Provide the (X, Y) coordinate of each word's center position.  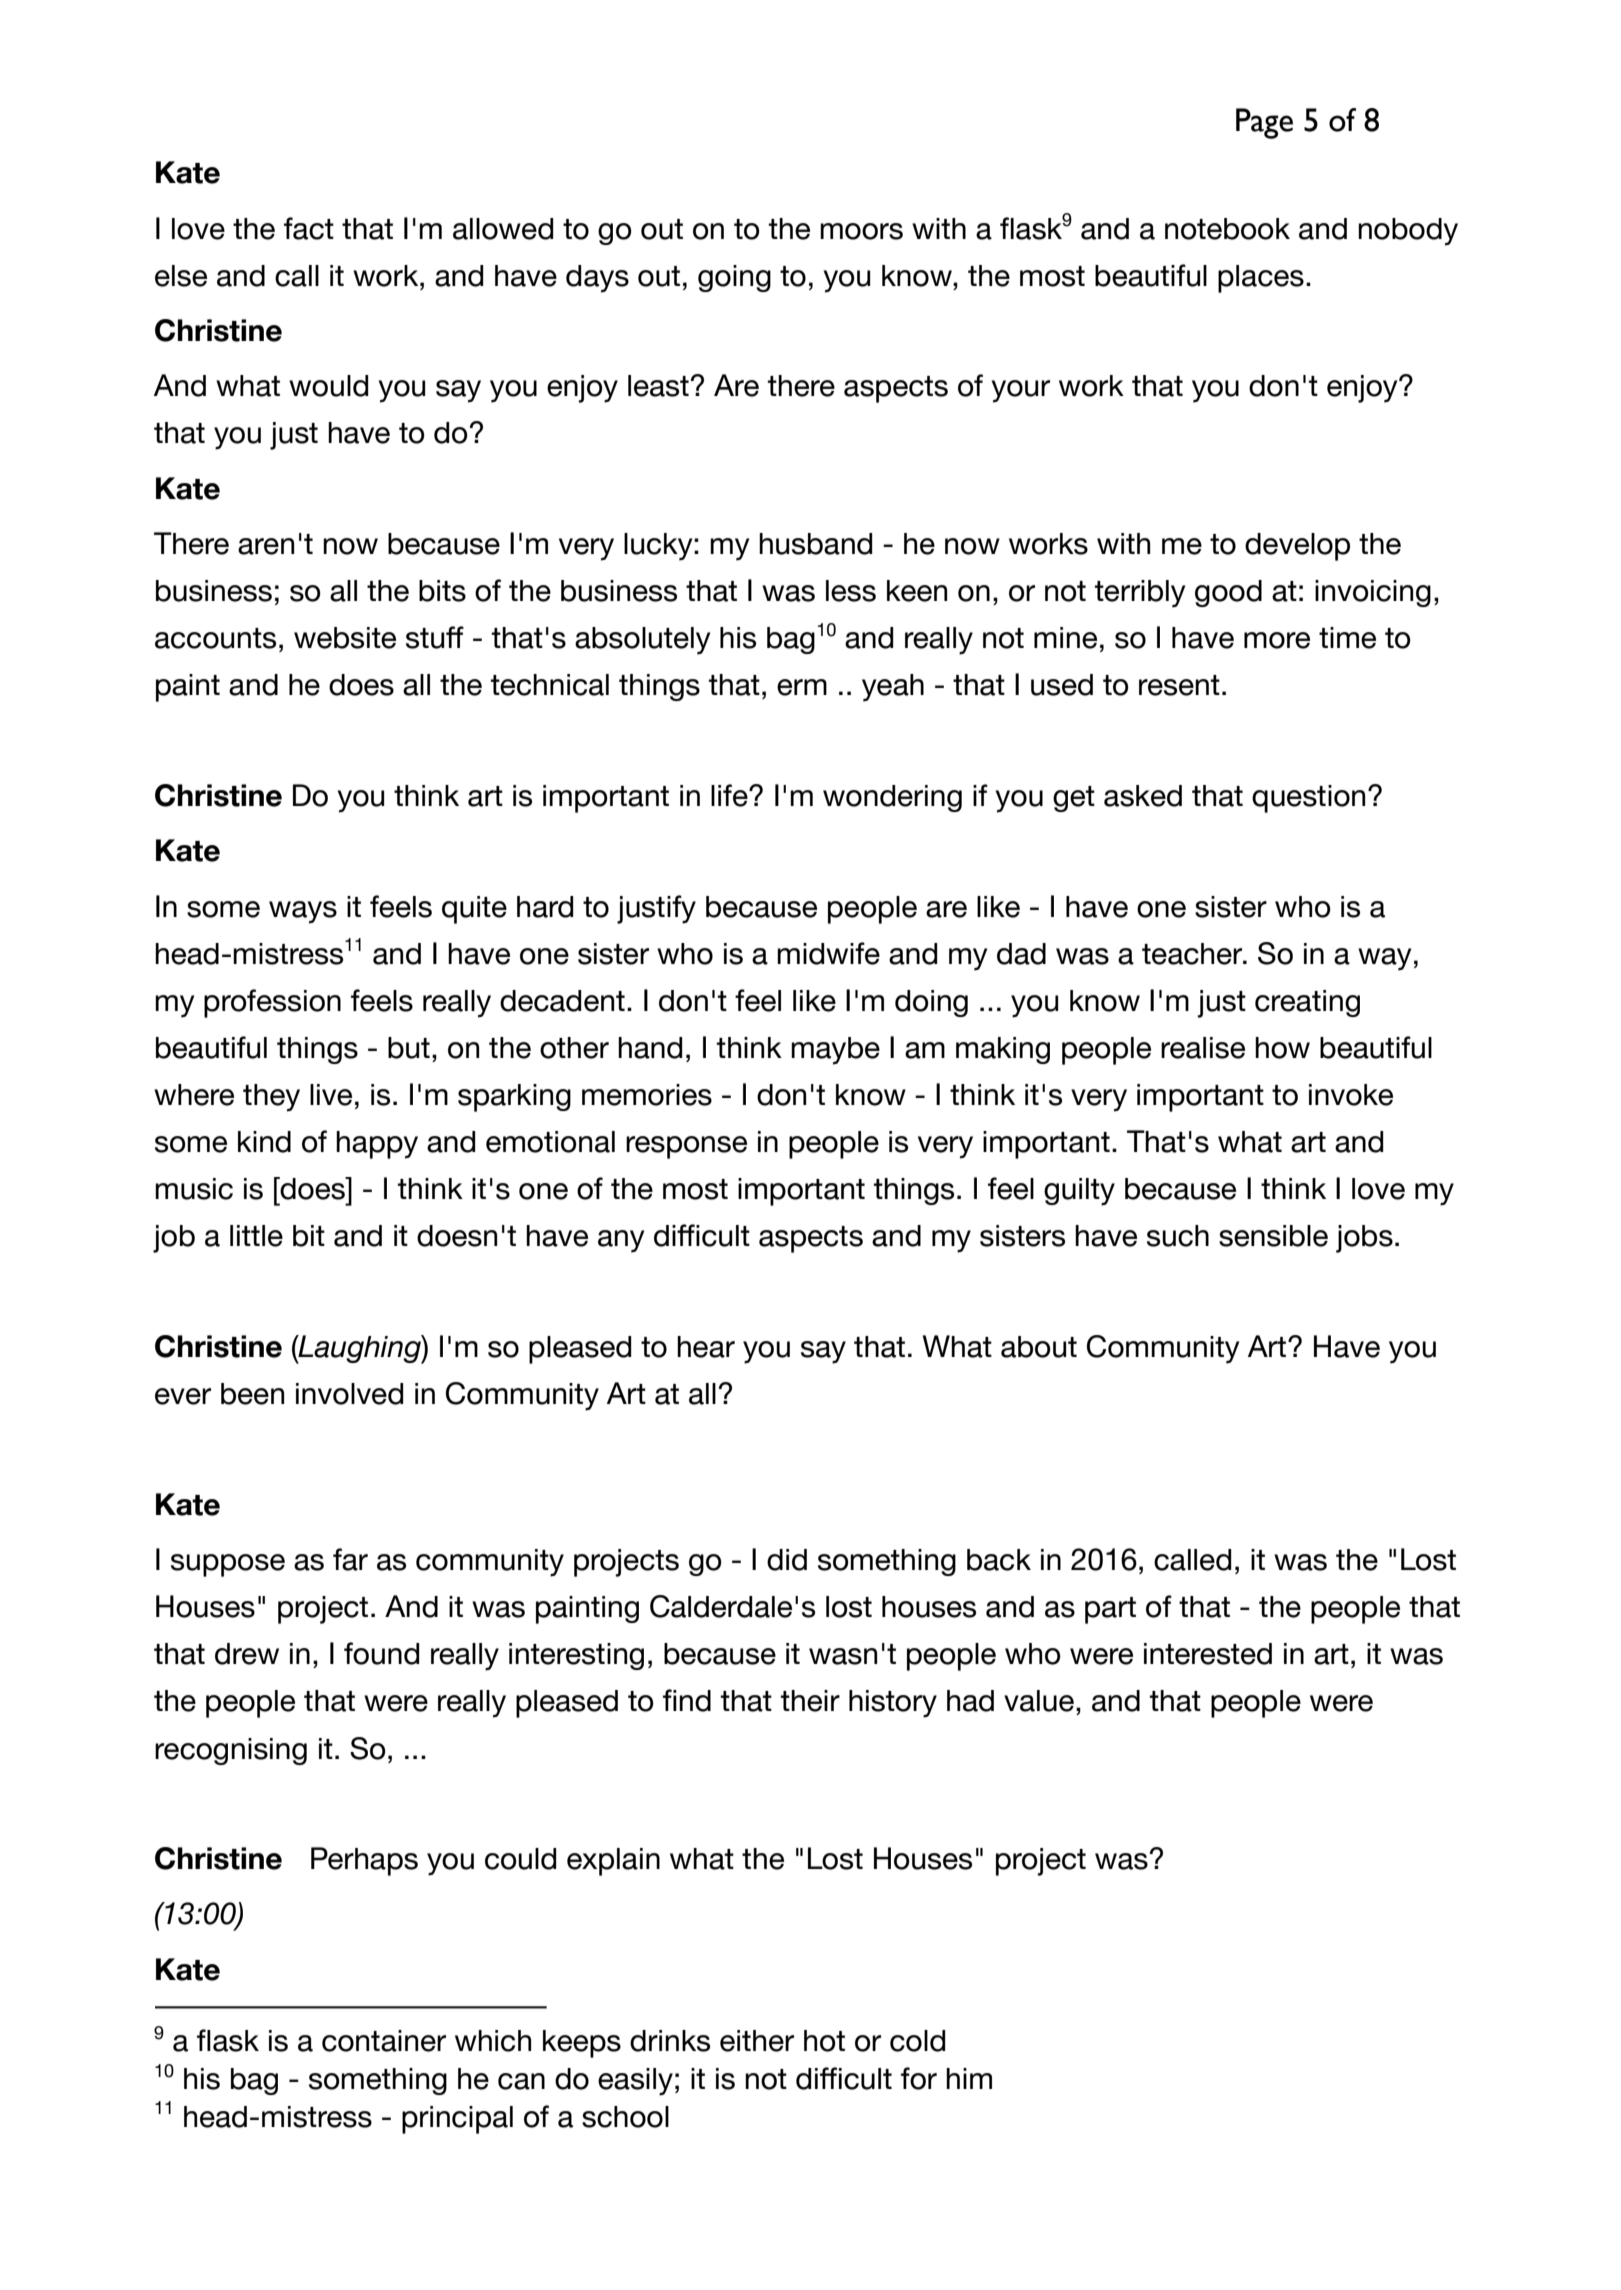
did (787, 1560)
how (1282, 1048)
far (350, 1559)
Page (1264, 123)
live (331, 1095)
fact (309, 228)
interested (1208, 1654)
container (384, 2041)
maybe (835, 1051)
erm (802, 687)
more (1277, 640)
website (345, 638)
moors (861, 231)
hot (824, 2041)
